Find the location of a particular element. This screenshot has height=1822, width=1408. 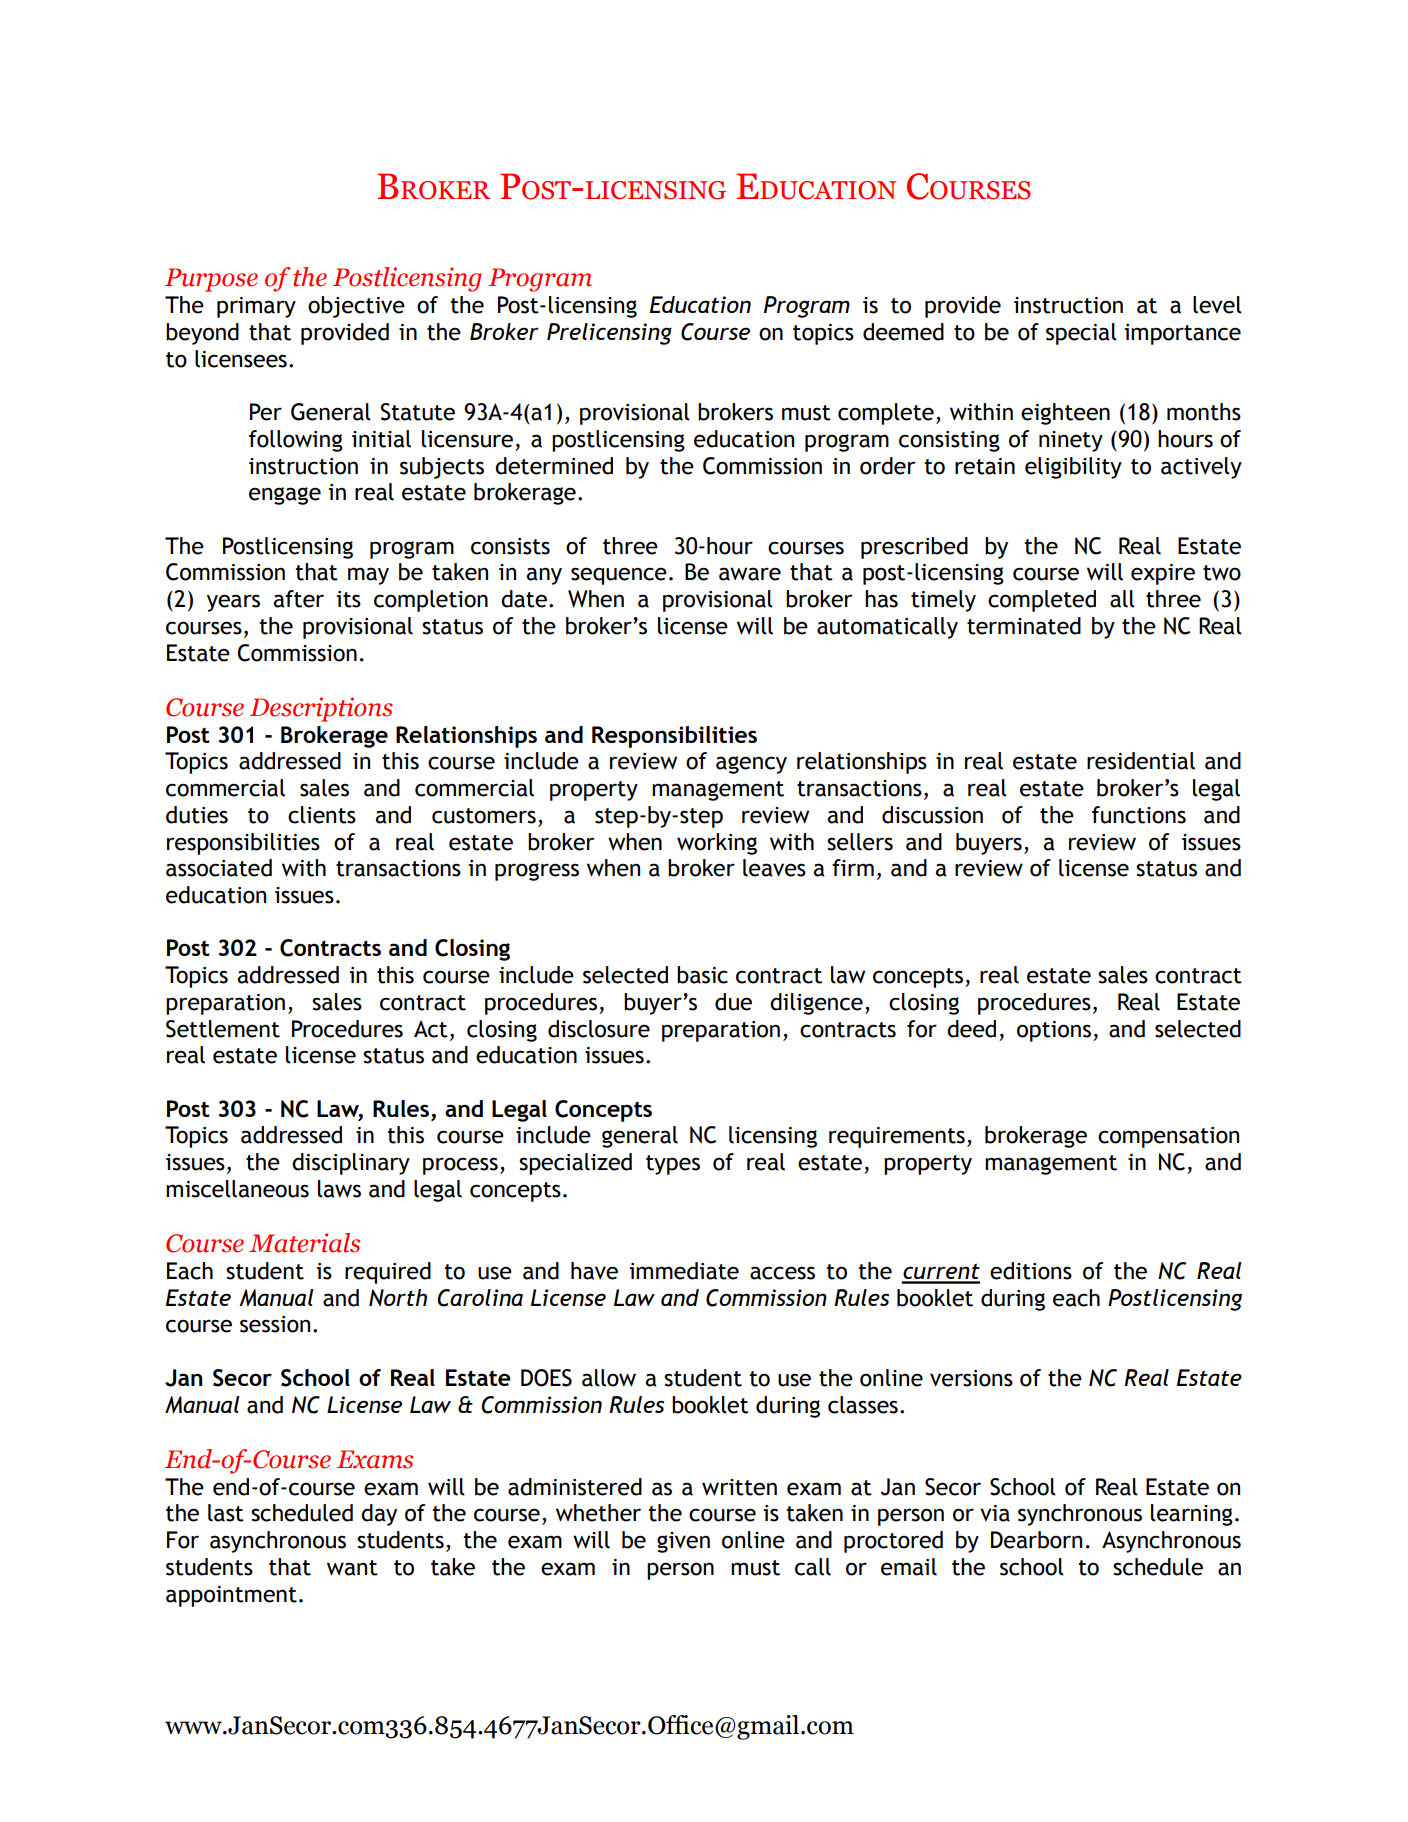

importance is located at coordinates (1182, 334).
